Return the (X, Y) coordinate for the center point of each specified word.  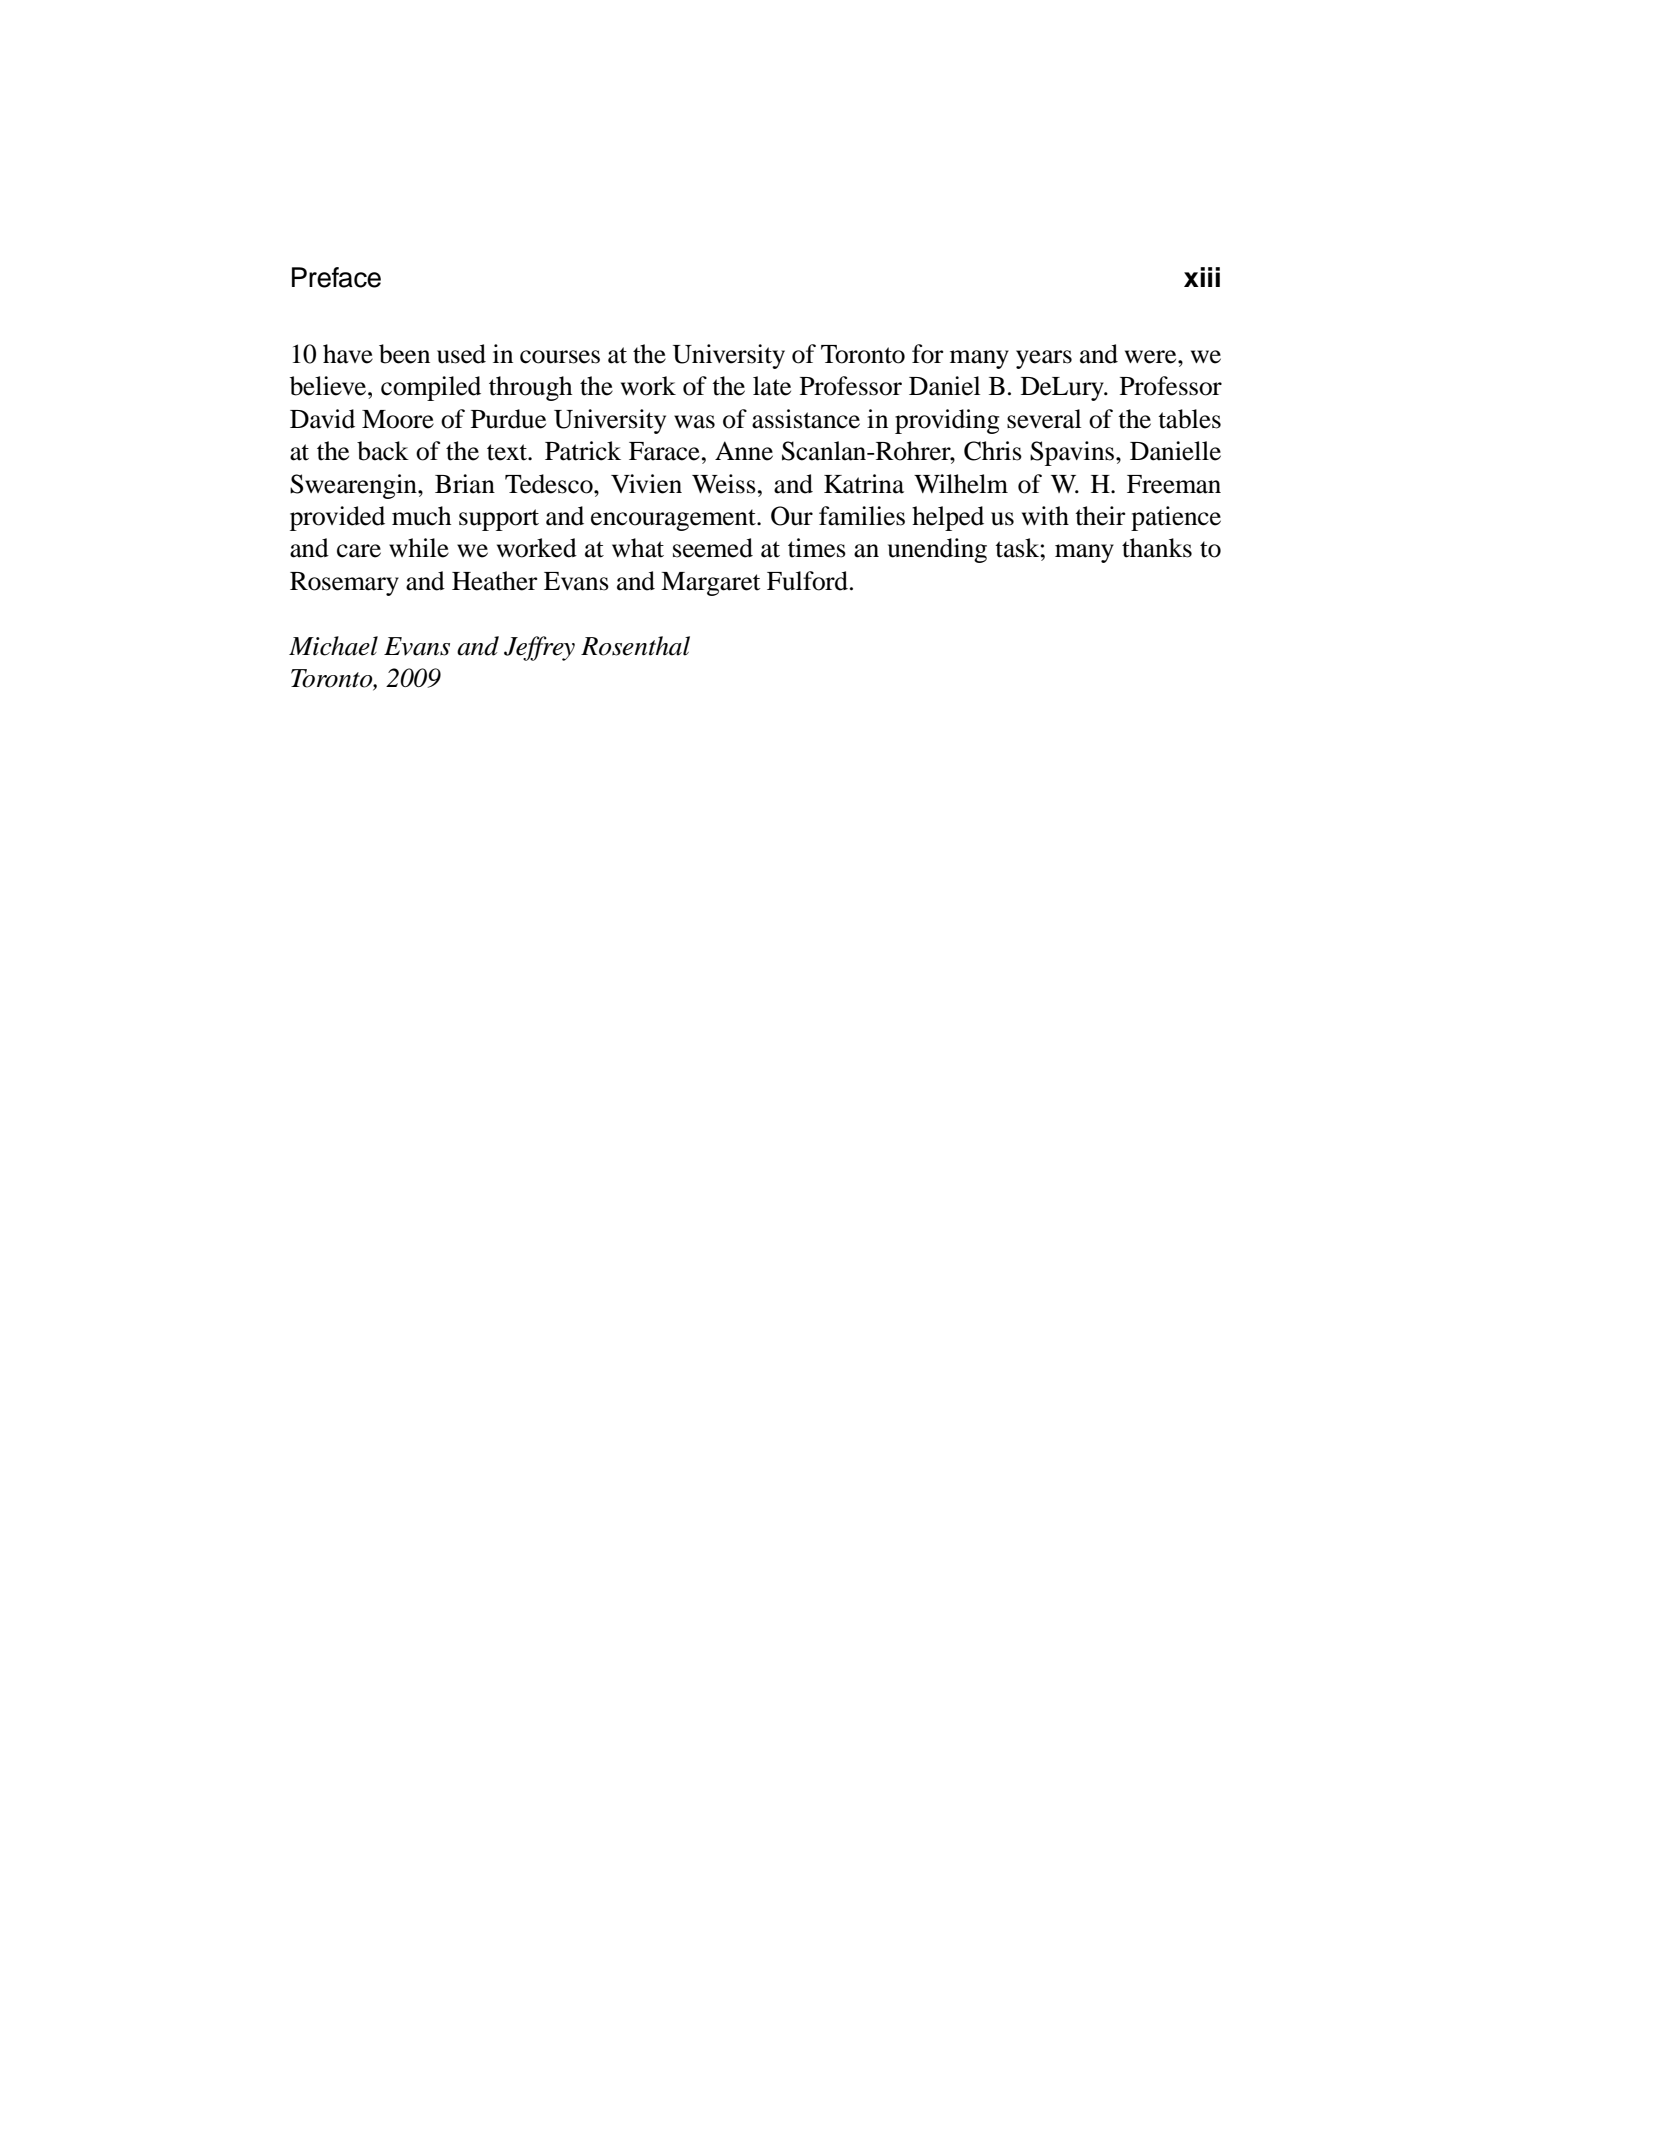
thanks (1157, 548)
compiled (431, 388)
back (383, 451)
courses (560, 357)
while (419, 548)
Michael (333, 646)
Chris (993, 451)
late (772, 386)
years (1044, 359)
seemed (713, 548)
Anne (744, 451)
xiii (1202, 277)
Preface (336, 277)
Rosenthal (635, 646)
